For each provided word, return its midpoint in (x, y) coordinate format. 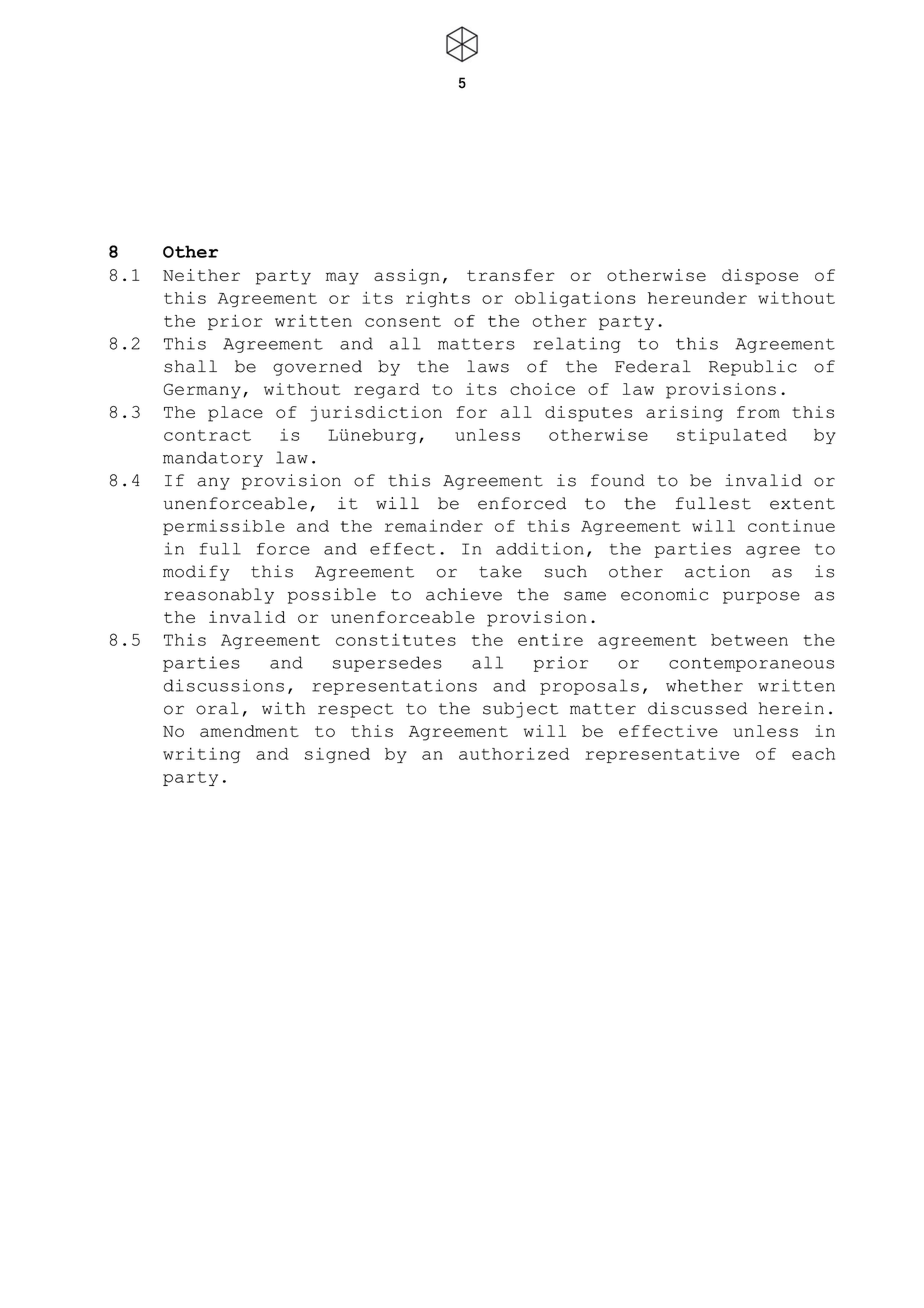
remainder (434, 525)
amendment (249, 731)
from (758, 412)
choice (542, 389)
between (749, 640)
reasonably (219, 596)
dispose (760, 277)
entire (550, 639)
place (235, 414)
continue (791, 525)
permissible (224, 527)
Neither (201, 275)
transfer (510, 275)
